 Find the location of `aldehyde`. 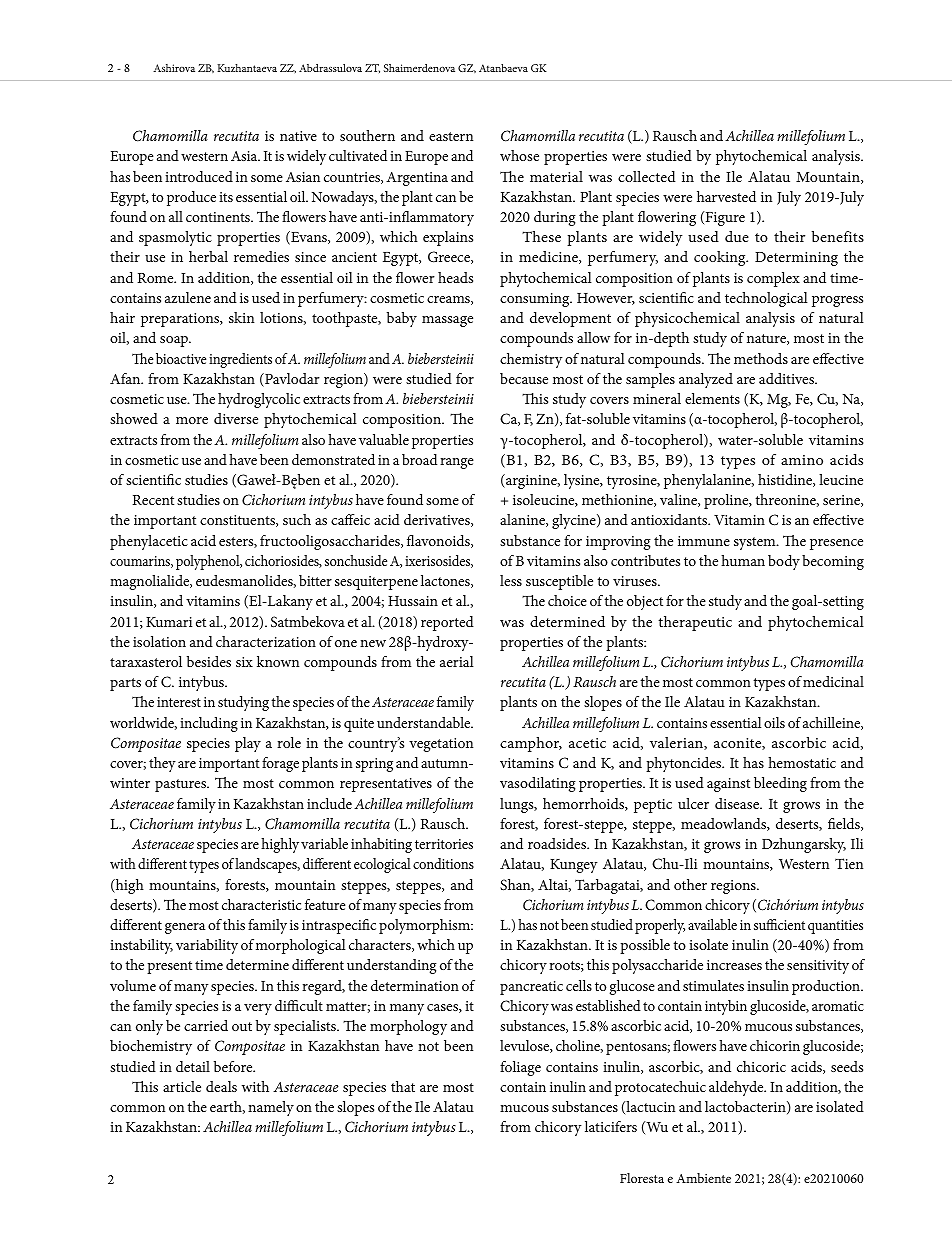

aldehyde is located at coordinates (737, 1088).
